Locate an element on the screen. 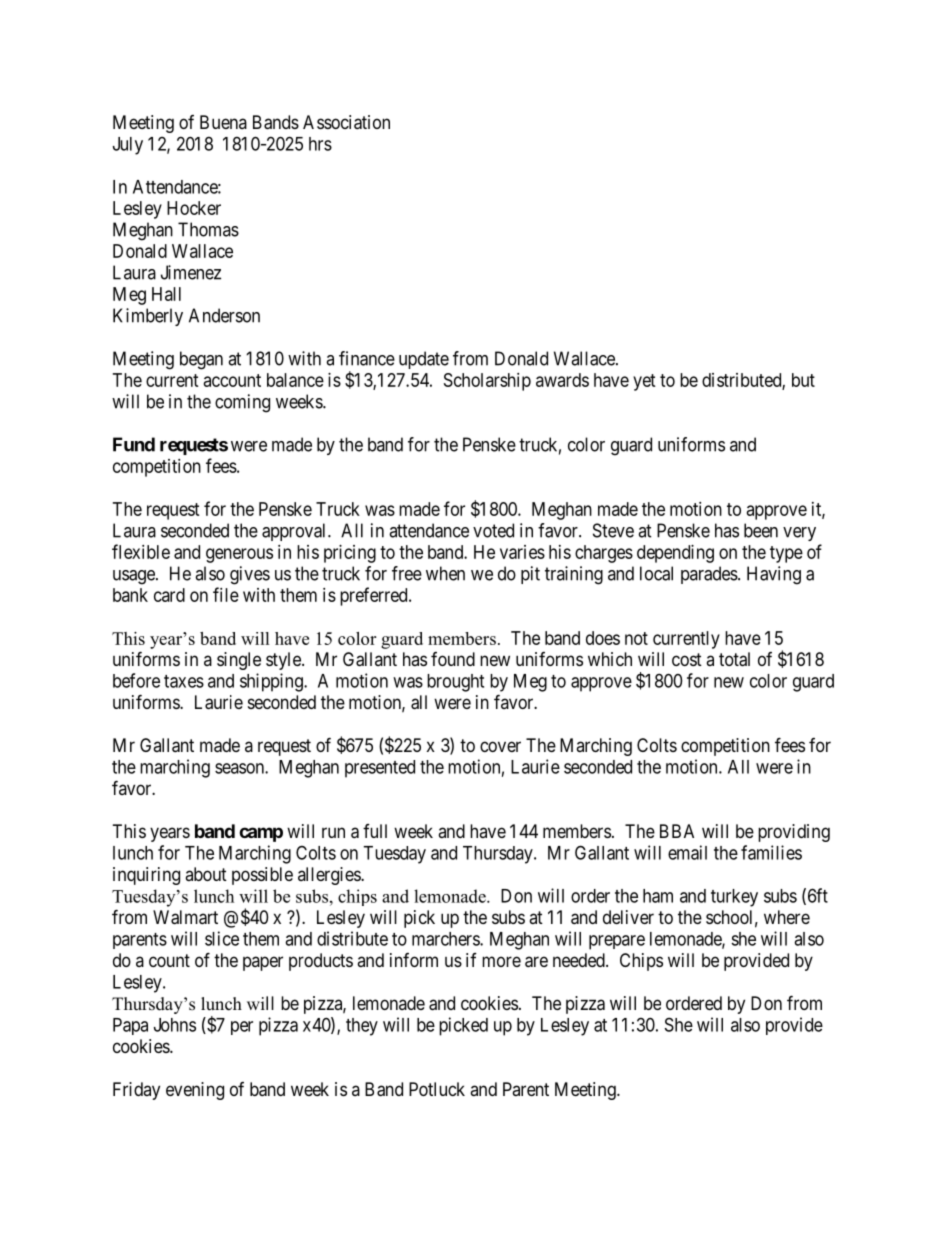 The height and width of the screenshot is (1233, 952). Association is located at coordinates (346, 122).
